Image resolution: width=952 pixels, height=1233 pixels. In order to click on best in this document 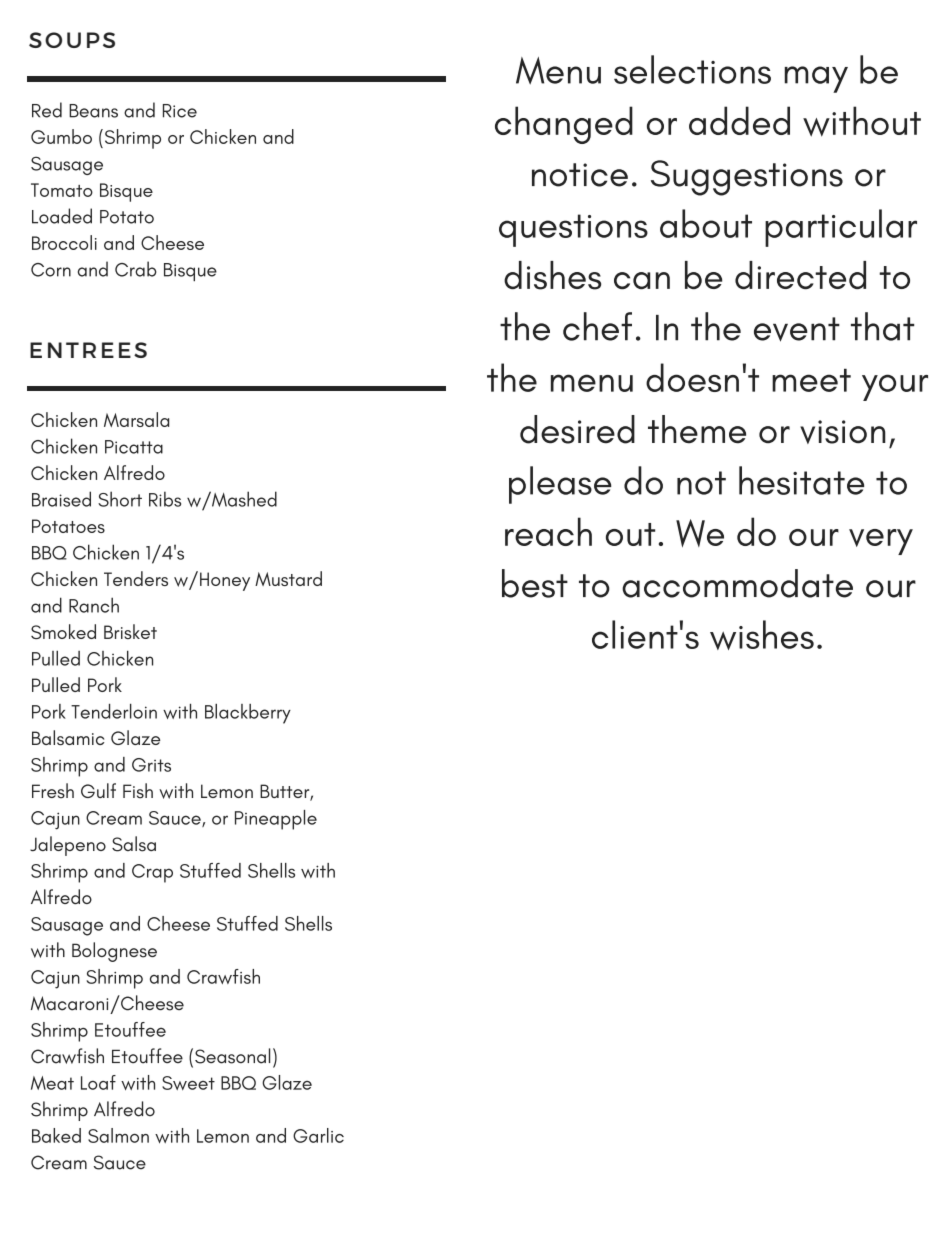, I will do `click(535, 583)`.
